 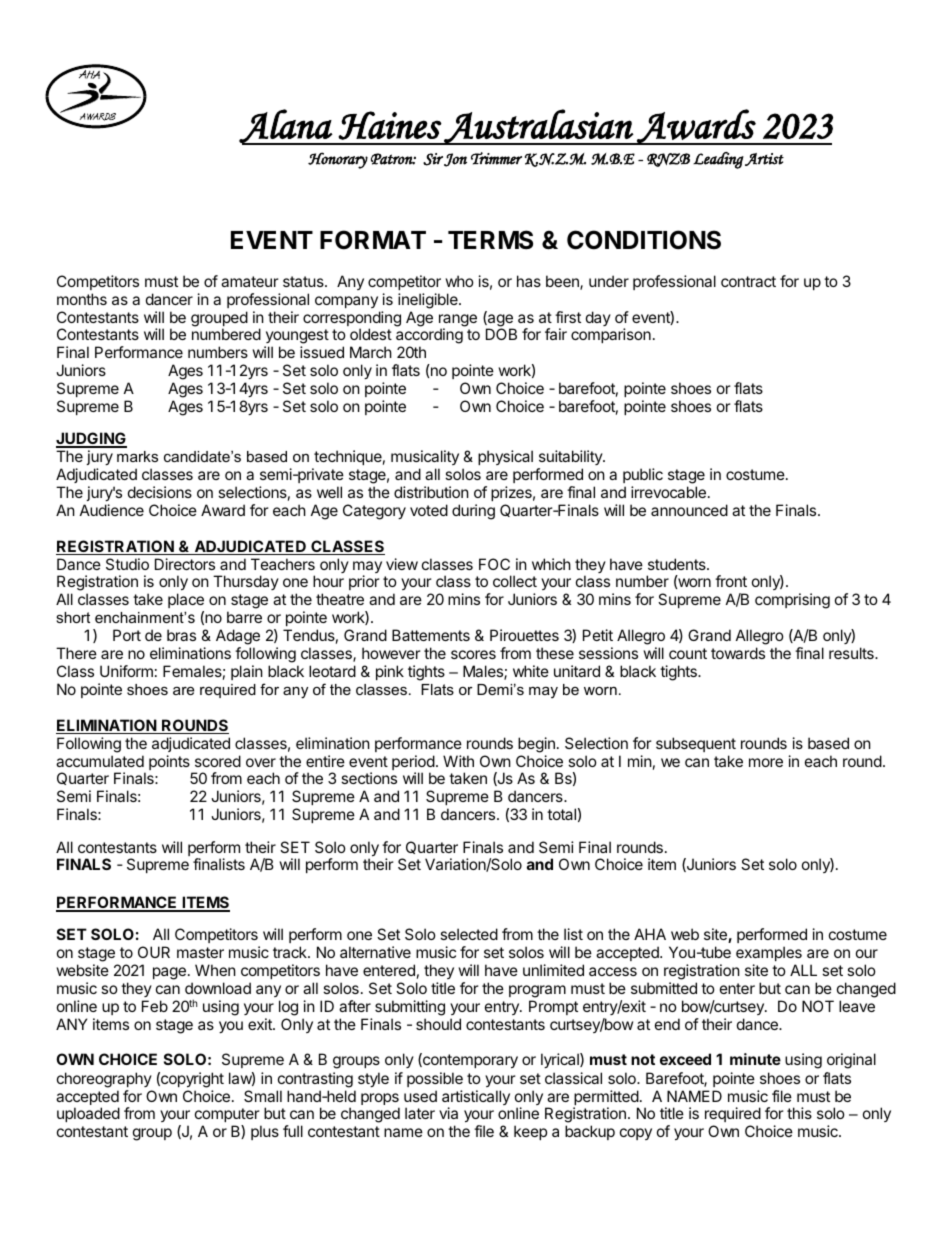 I want to click on Alana, so click(x=286, y=127).
